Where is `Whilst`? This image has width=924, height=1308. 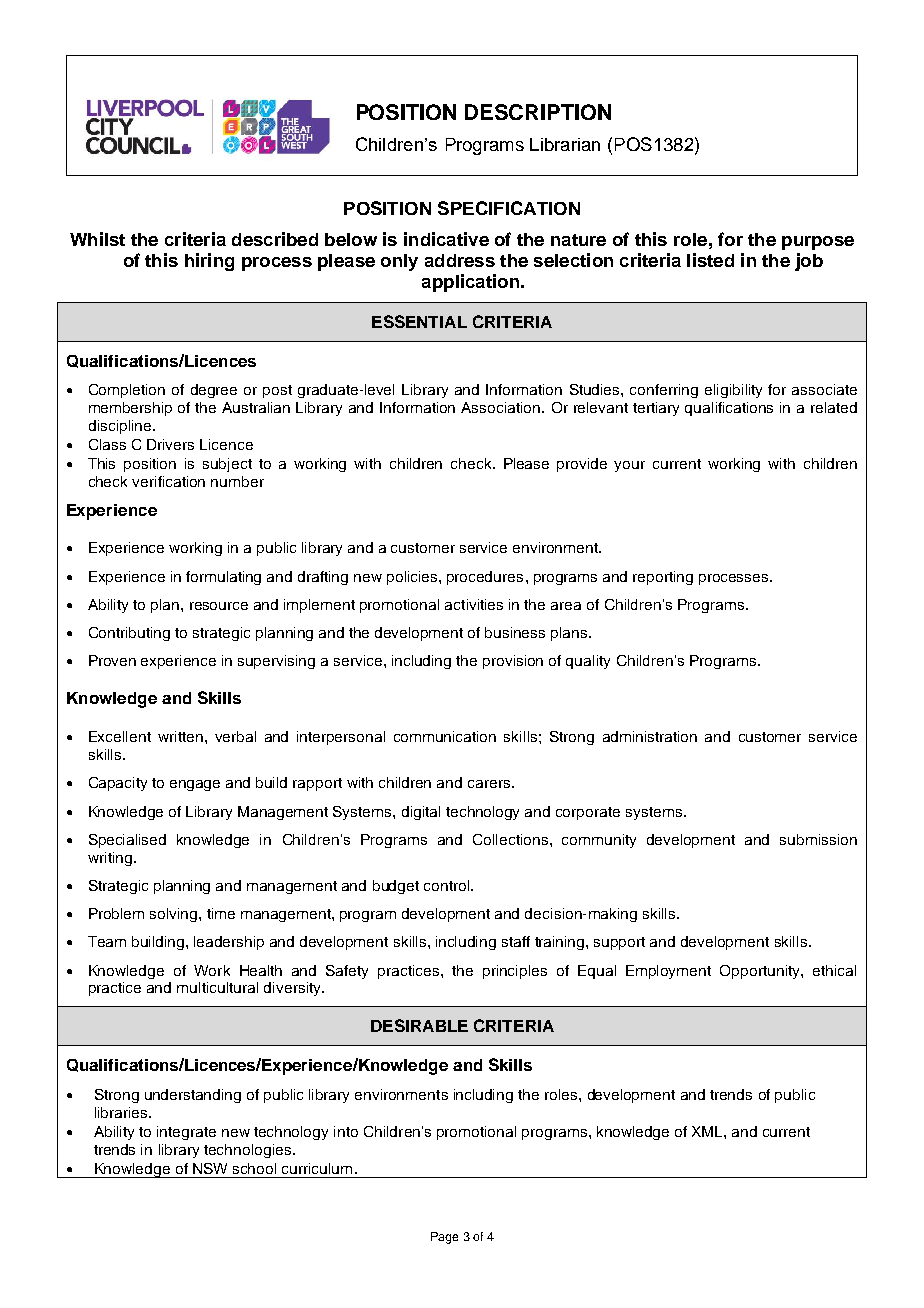 Whilst is located at coordinates (97, 239).
